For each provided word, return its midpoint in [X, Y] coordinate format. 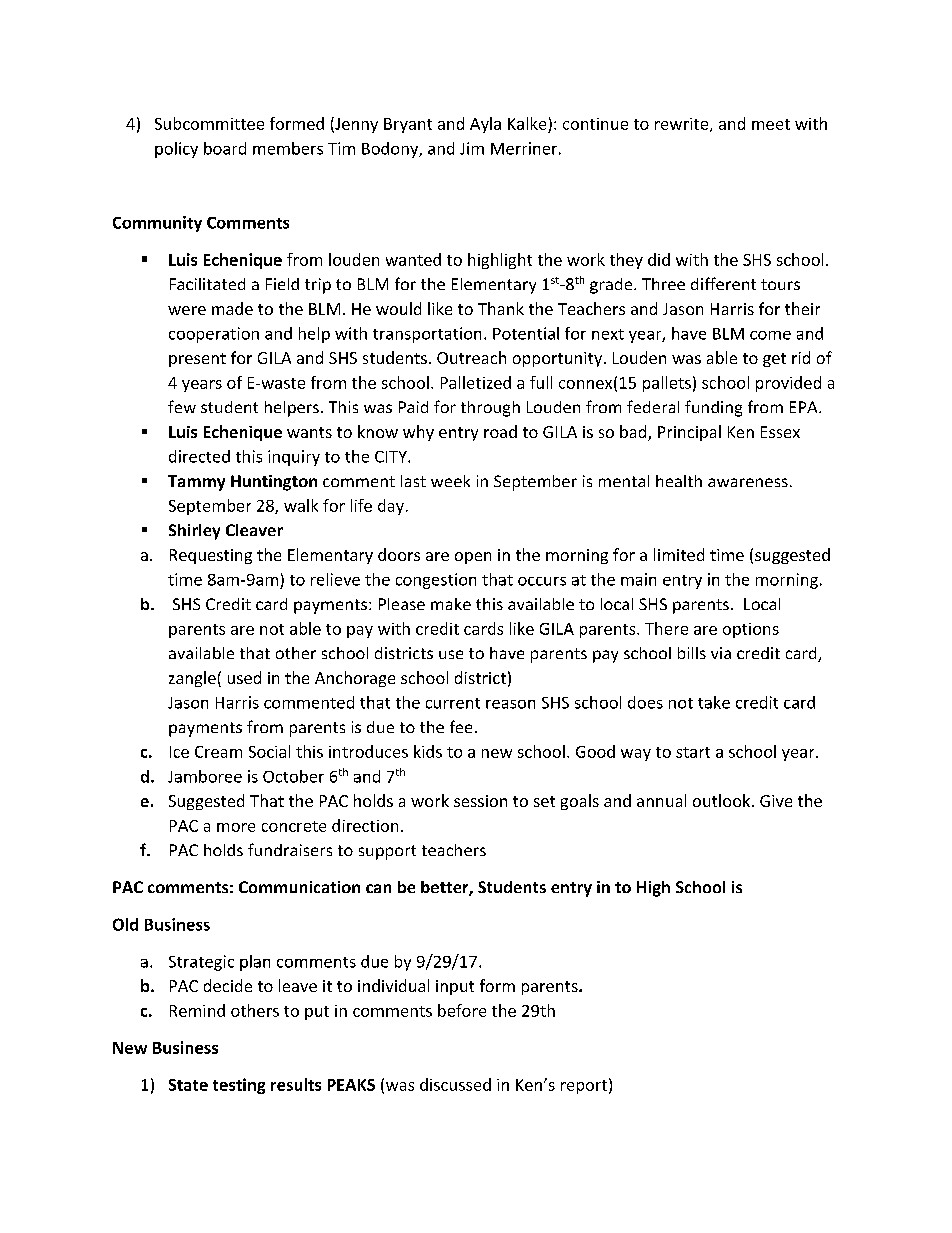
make [451, 604]
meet [771, 124]
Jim [472, 148]
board [225, 148]
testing [239, 1086]
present [197, 360]
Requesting [211, 556]
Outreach [471, 357]
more [236, 827]
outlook [723, 800]
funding [713, 408]
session [480, 801]
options [751, 630]
